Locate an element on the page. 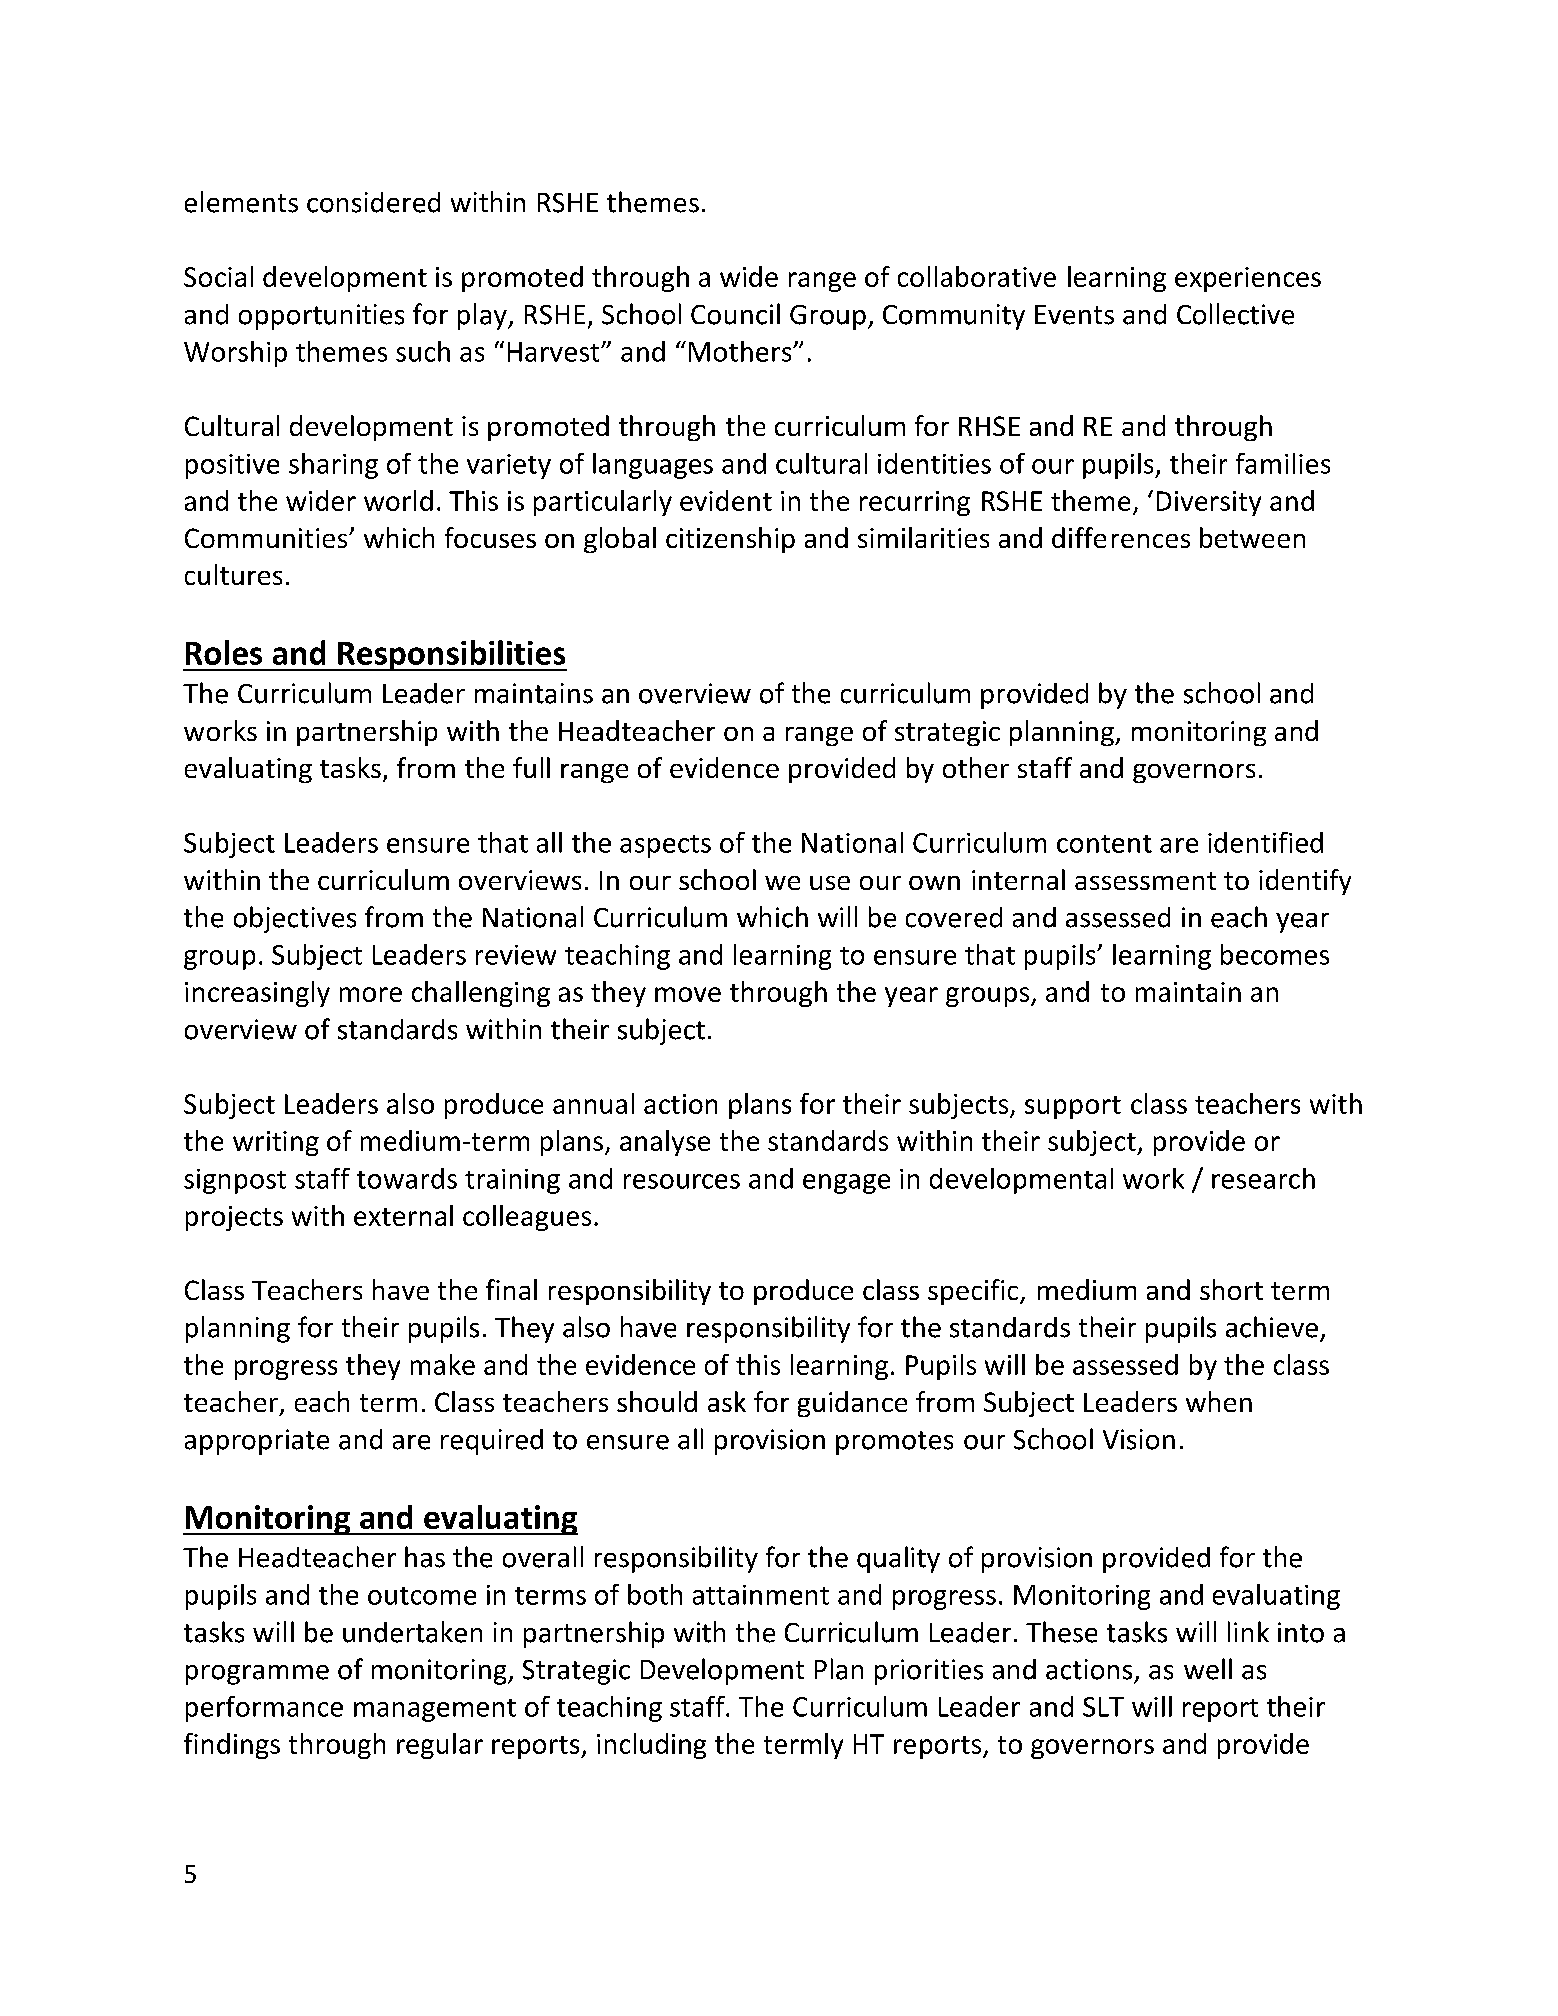 The width and height of the document is (1558, 2016). more is located at coordinates (371, 994).
